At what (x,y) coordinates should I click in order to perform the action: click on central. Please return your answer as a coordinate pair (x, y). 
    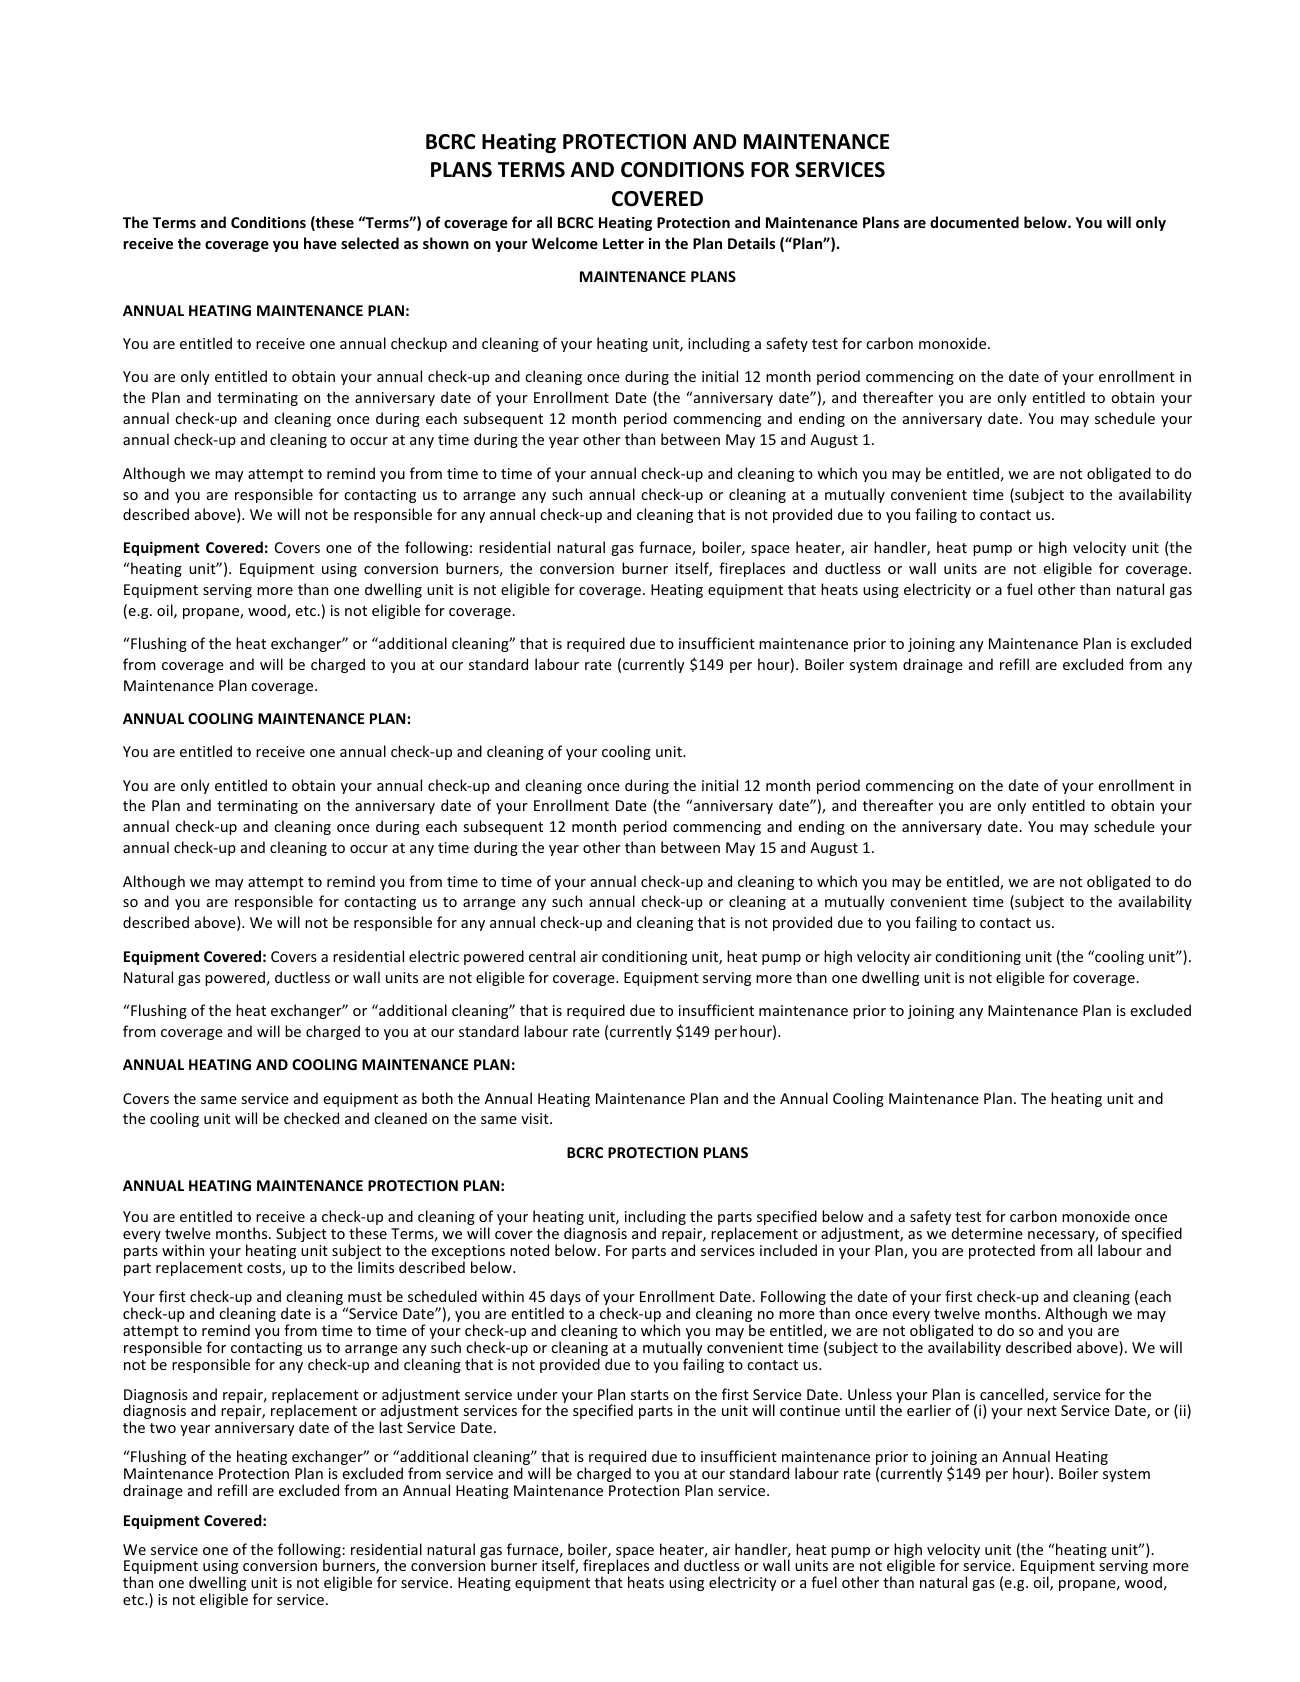
    Looking at the image, I should click on (552, 956).
